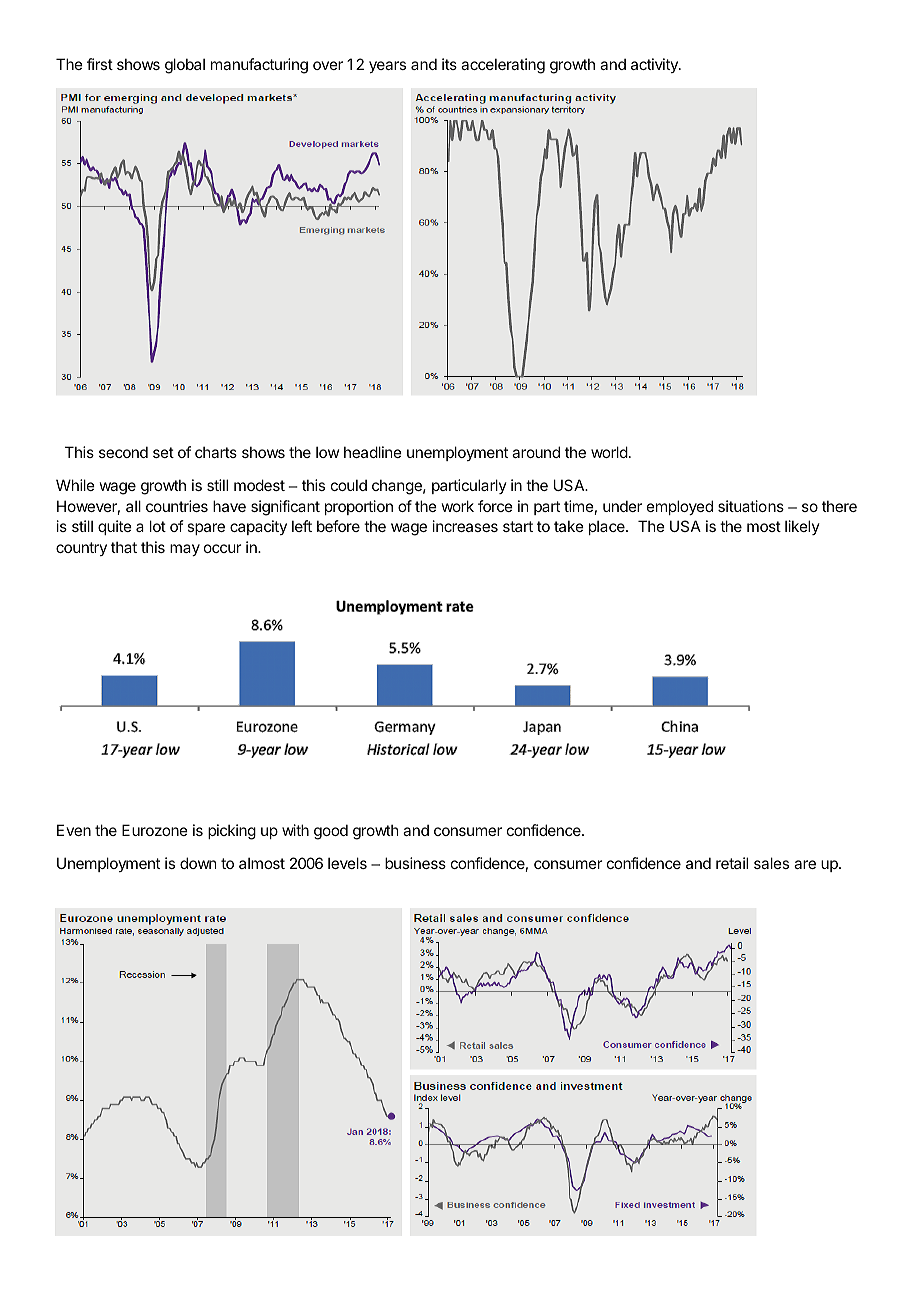  Describe the element at coordinates (185, 550) in the screenshot. I see `may` at that location.
